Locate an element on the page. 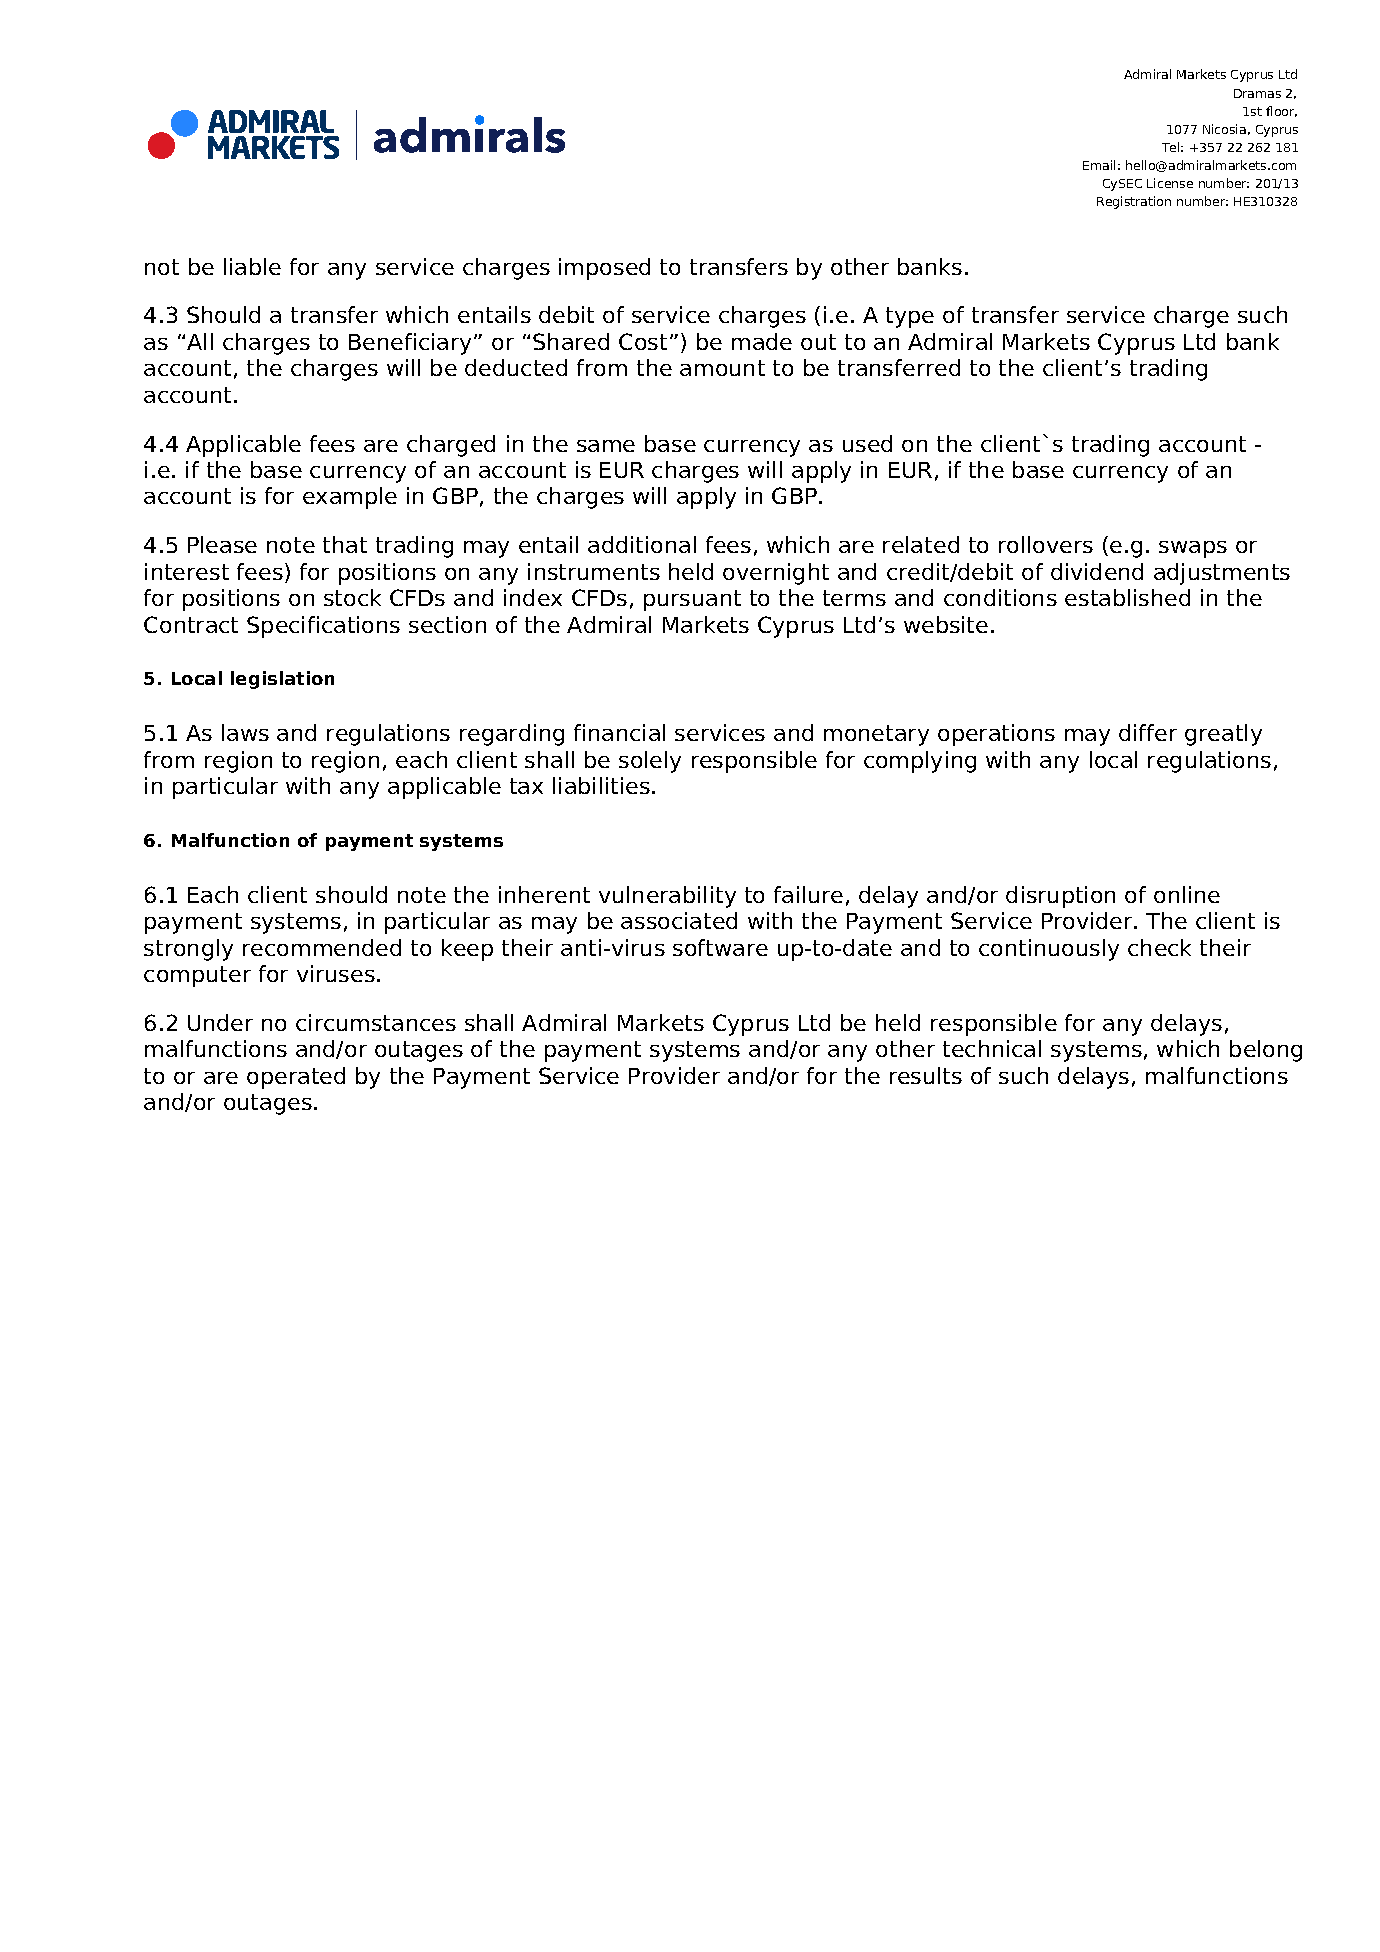  established is located at coordinates (1127, 597).
